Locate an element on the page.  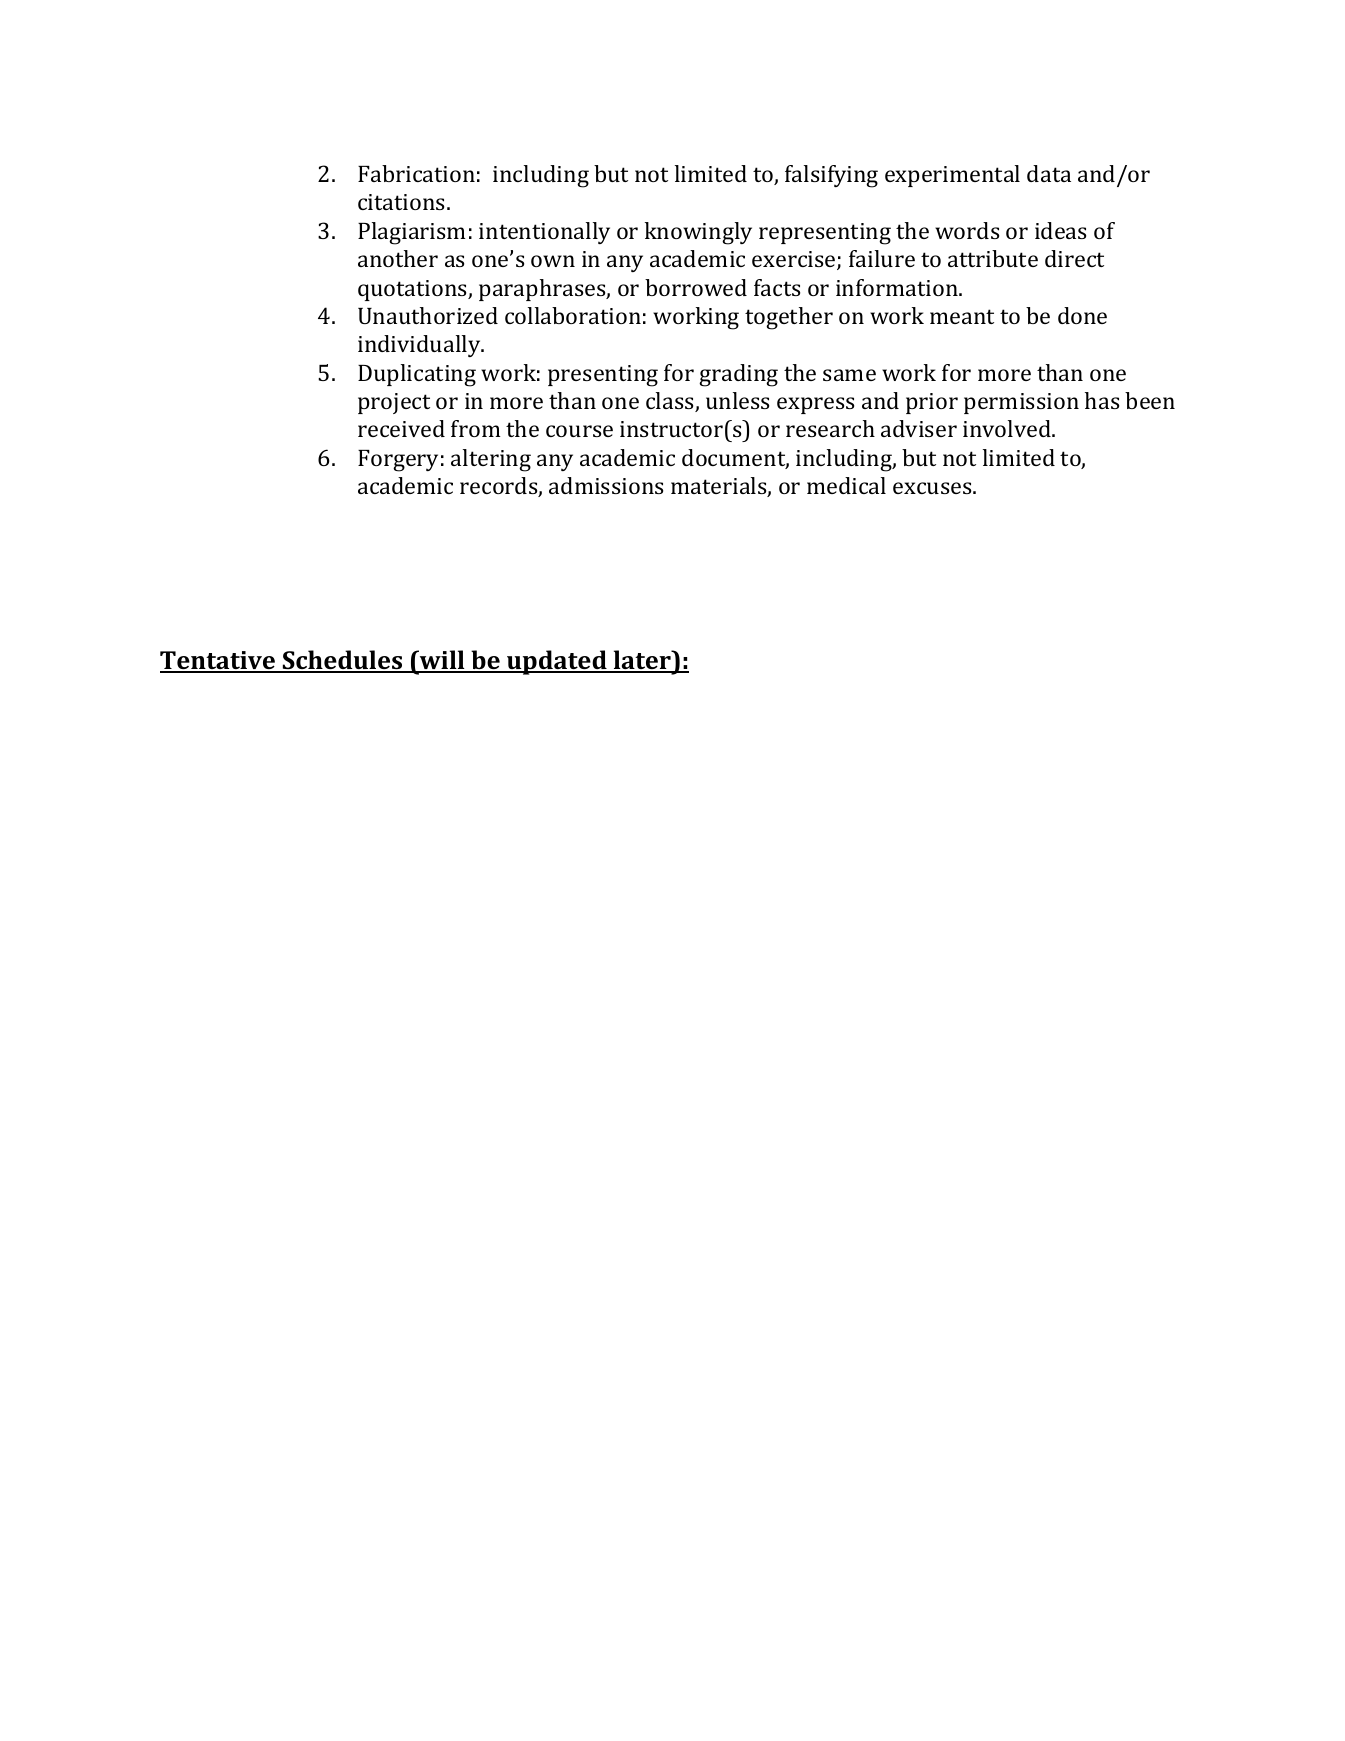
admissions is located at coordinates (606, 485).
